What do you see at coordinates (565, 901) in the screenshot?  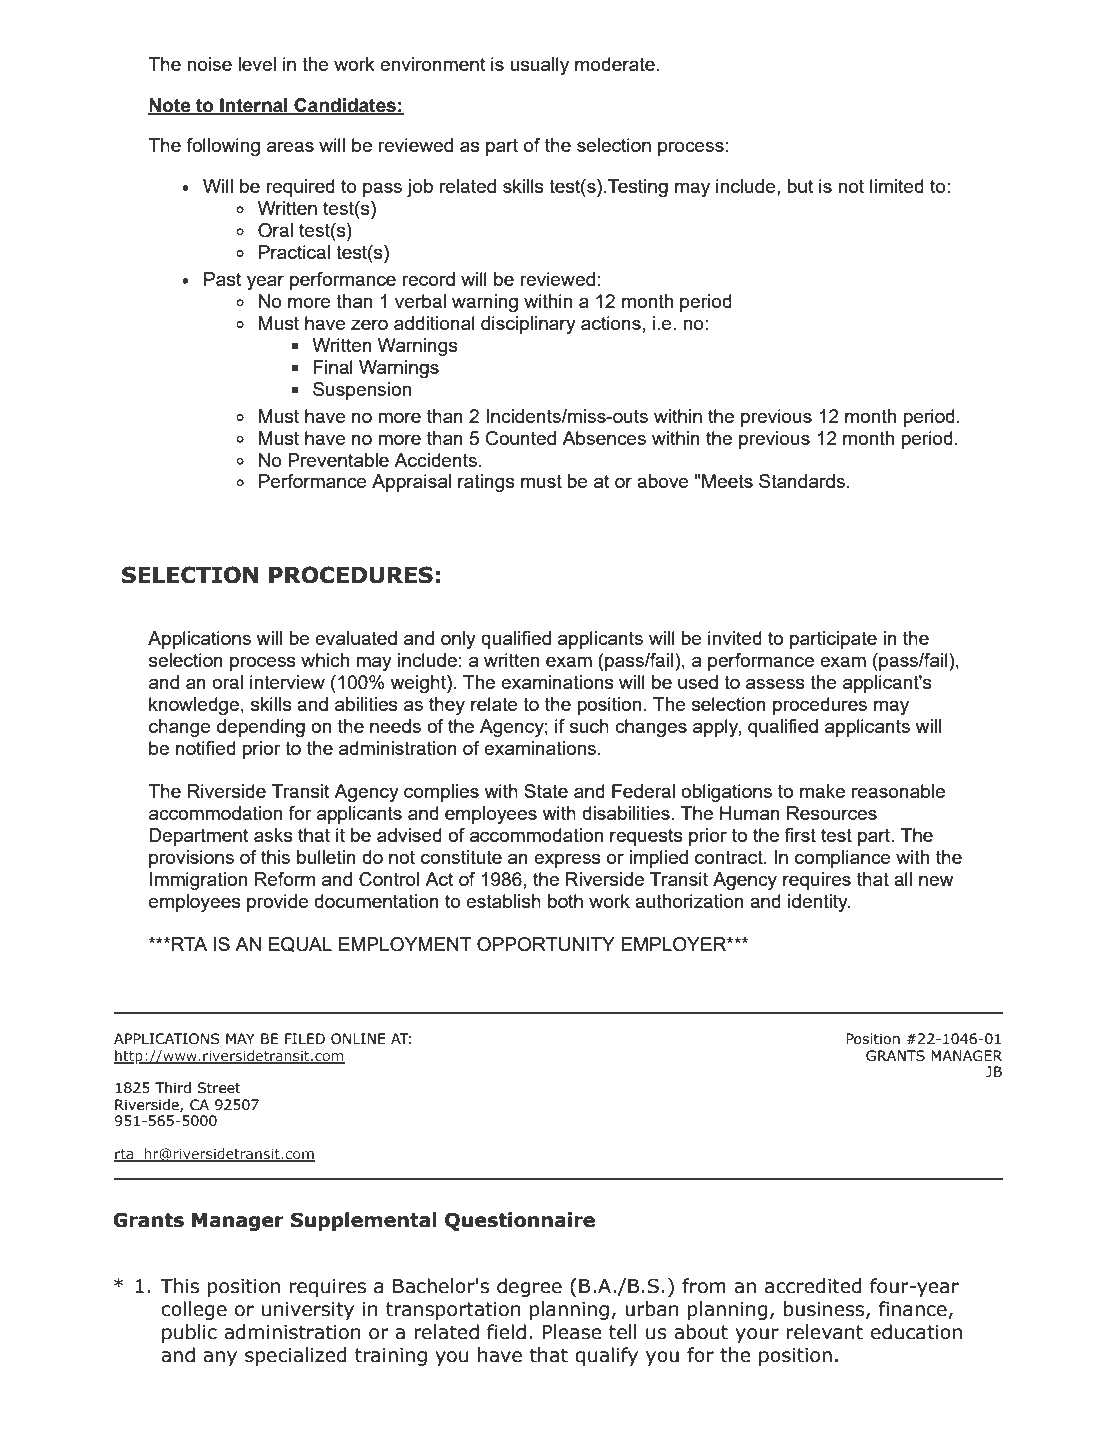 I see `both` at bounding box center [565, 901].
